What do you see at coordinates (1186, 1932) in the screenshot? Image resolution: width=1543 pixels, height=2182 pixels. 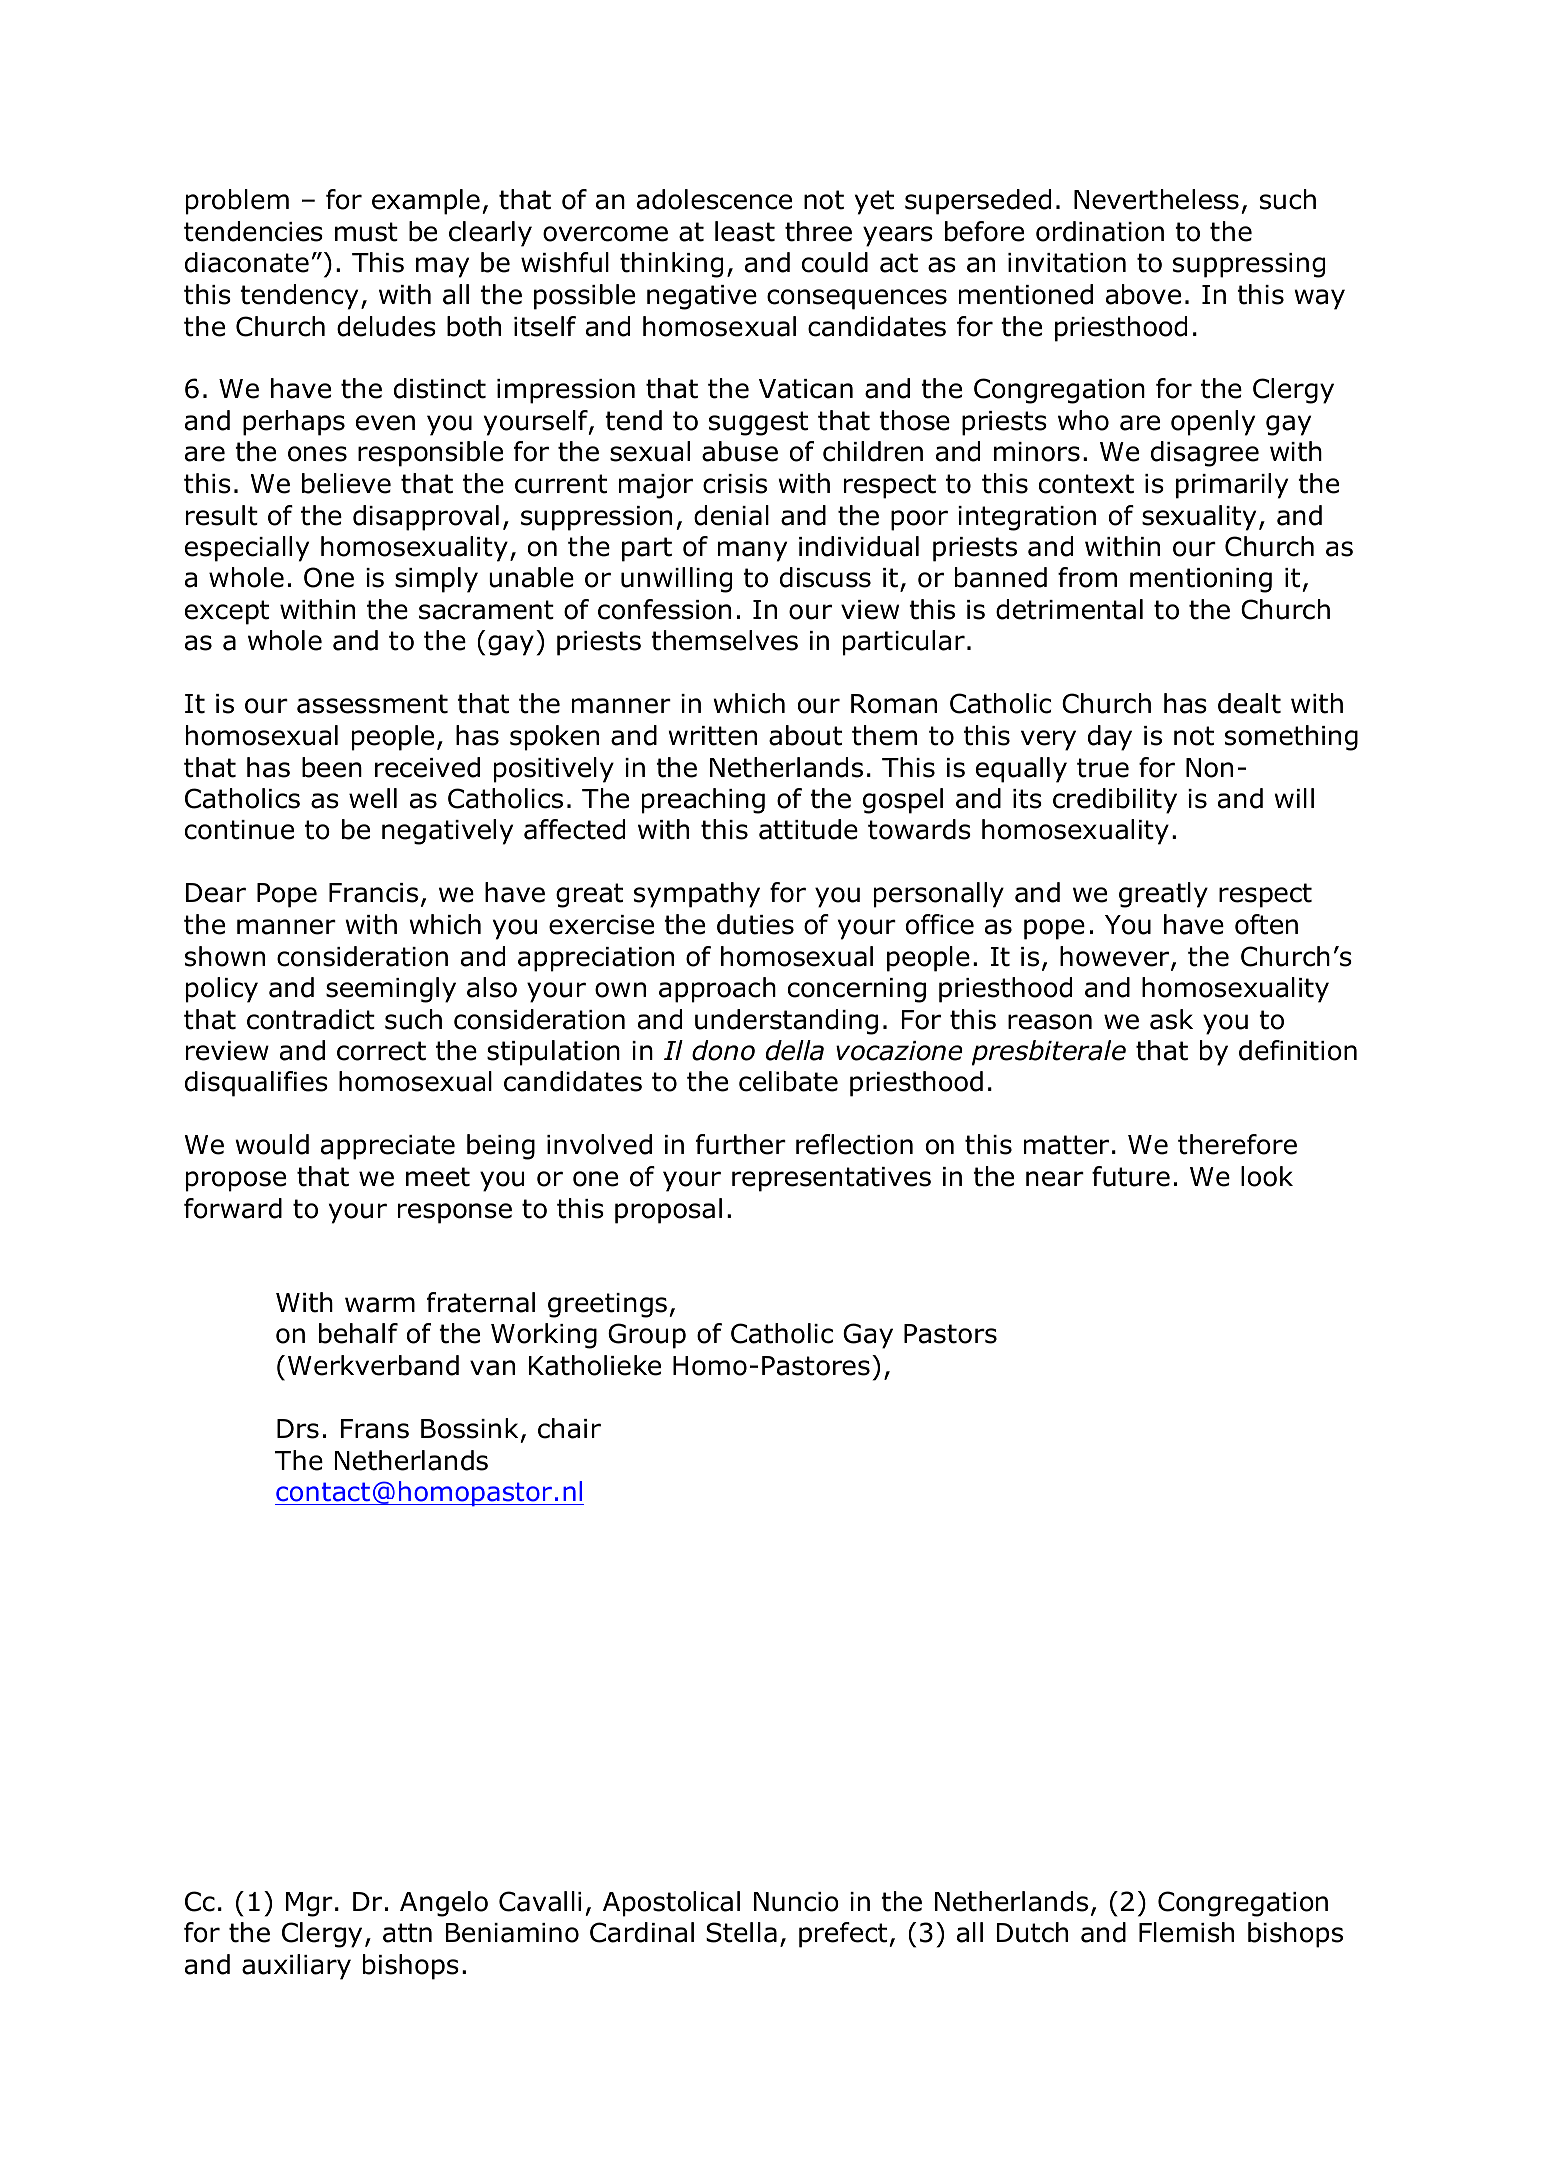 I see `Flemish` at bounding box center [1186, 1932].
